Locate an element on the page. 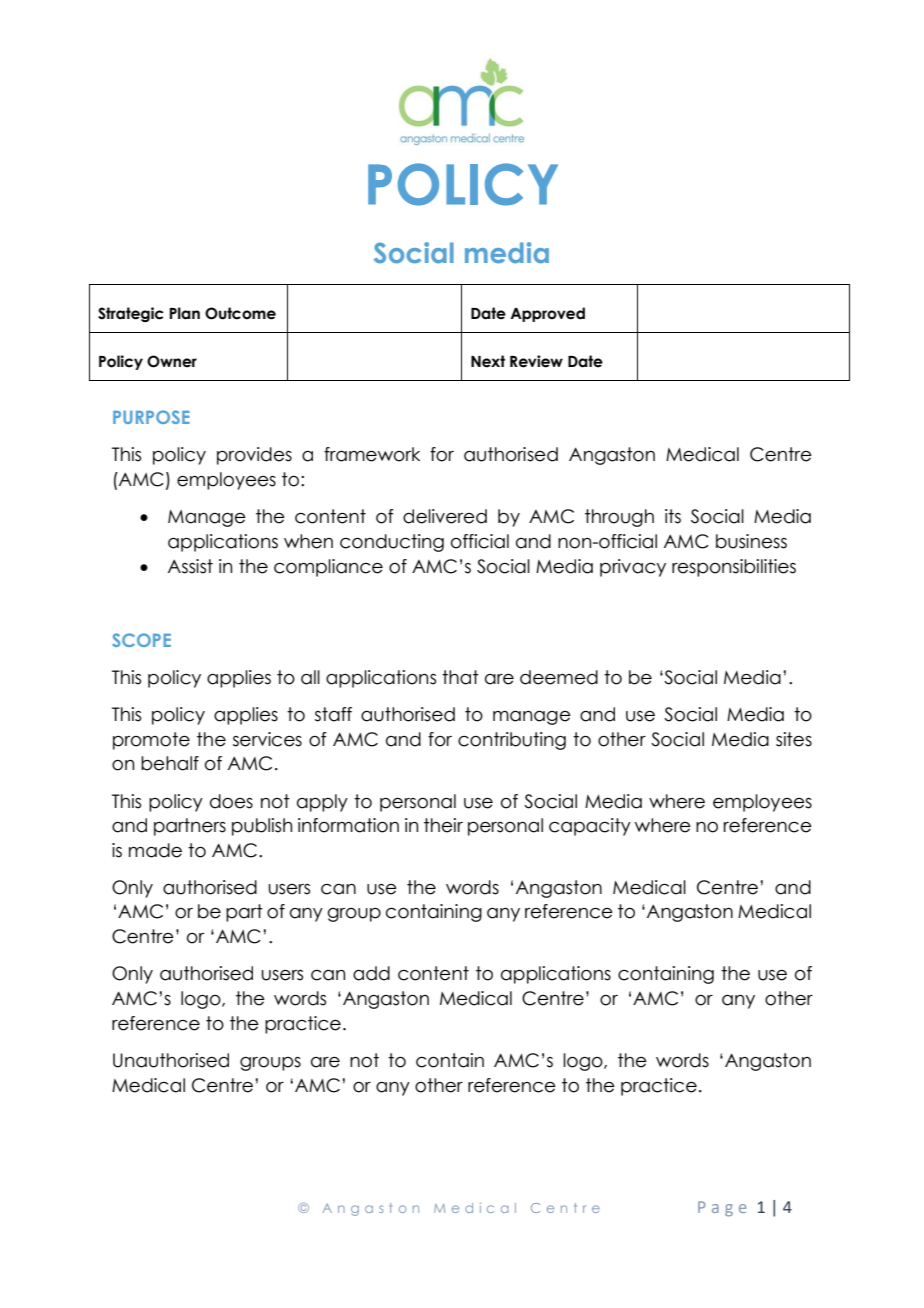 The width and height of the document is (924, 1308). does is located at coordinates (231, 801).
